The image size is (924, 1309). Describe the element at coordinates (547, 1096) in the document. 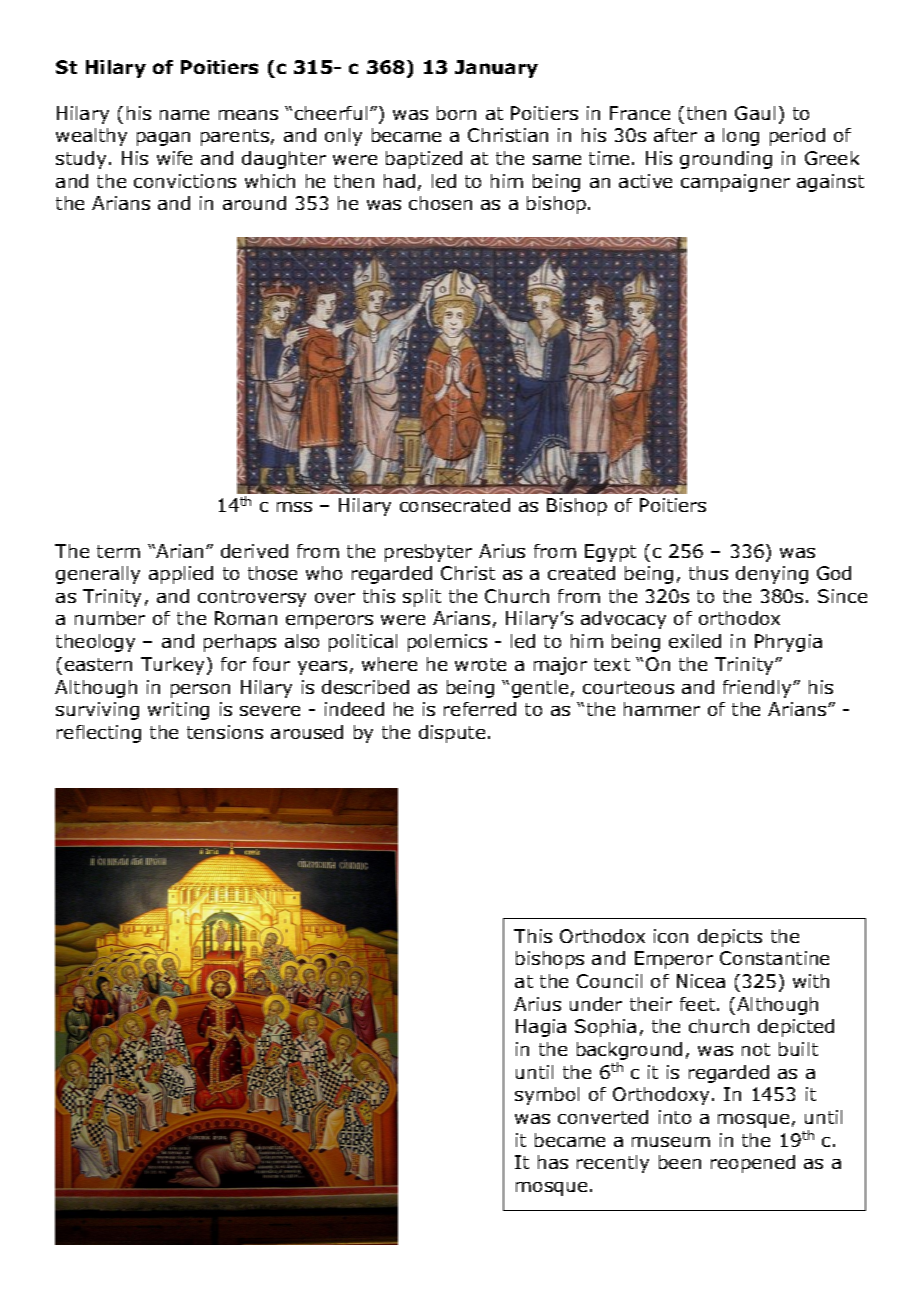

I see `symbol` at that location.
